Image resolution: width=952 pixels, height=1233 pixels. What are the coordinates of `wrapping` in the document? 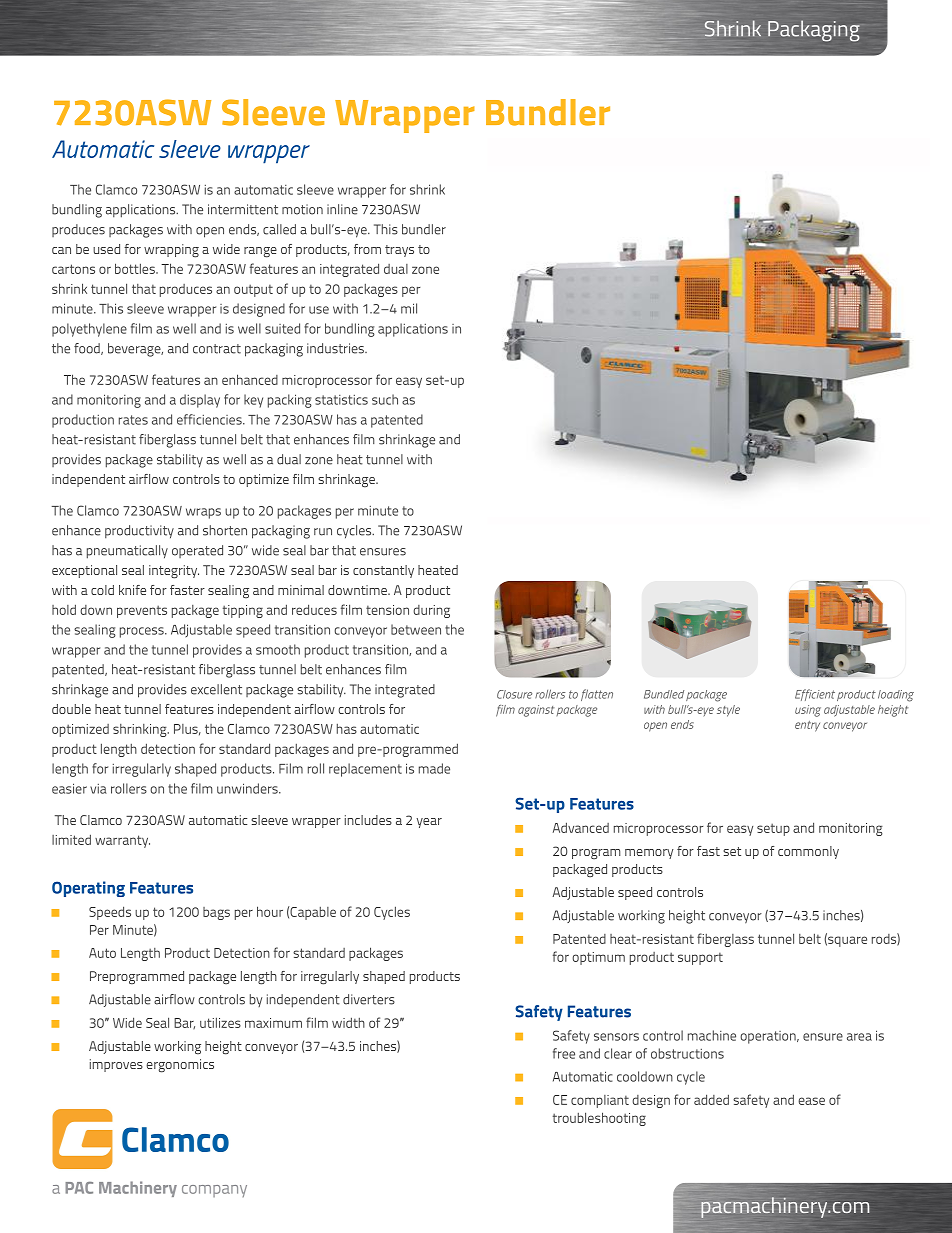 It's located at (171, 251).
